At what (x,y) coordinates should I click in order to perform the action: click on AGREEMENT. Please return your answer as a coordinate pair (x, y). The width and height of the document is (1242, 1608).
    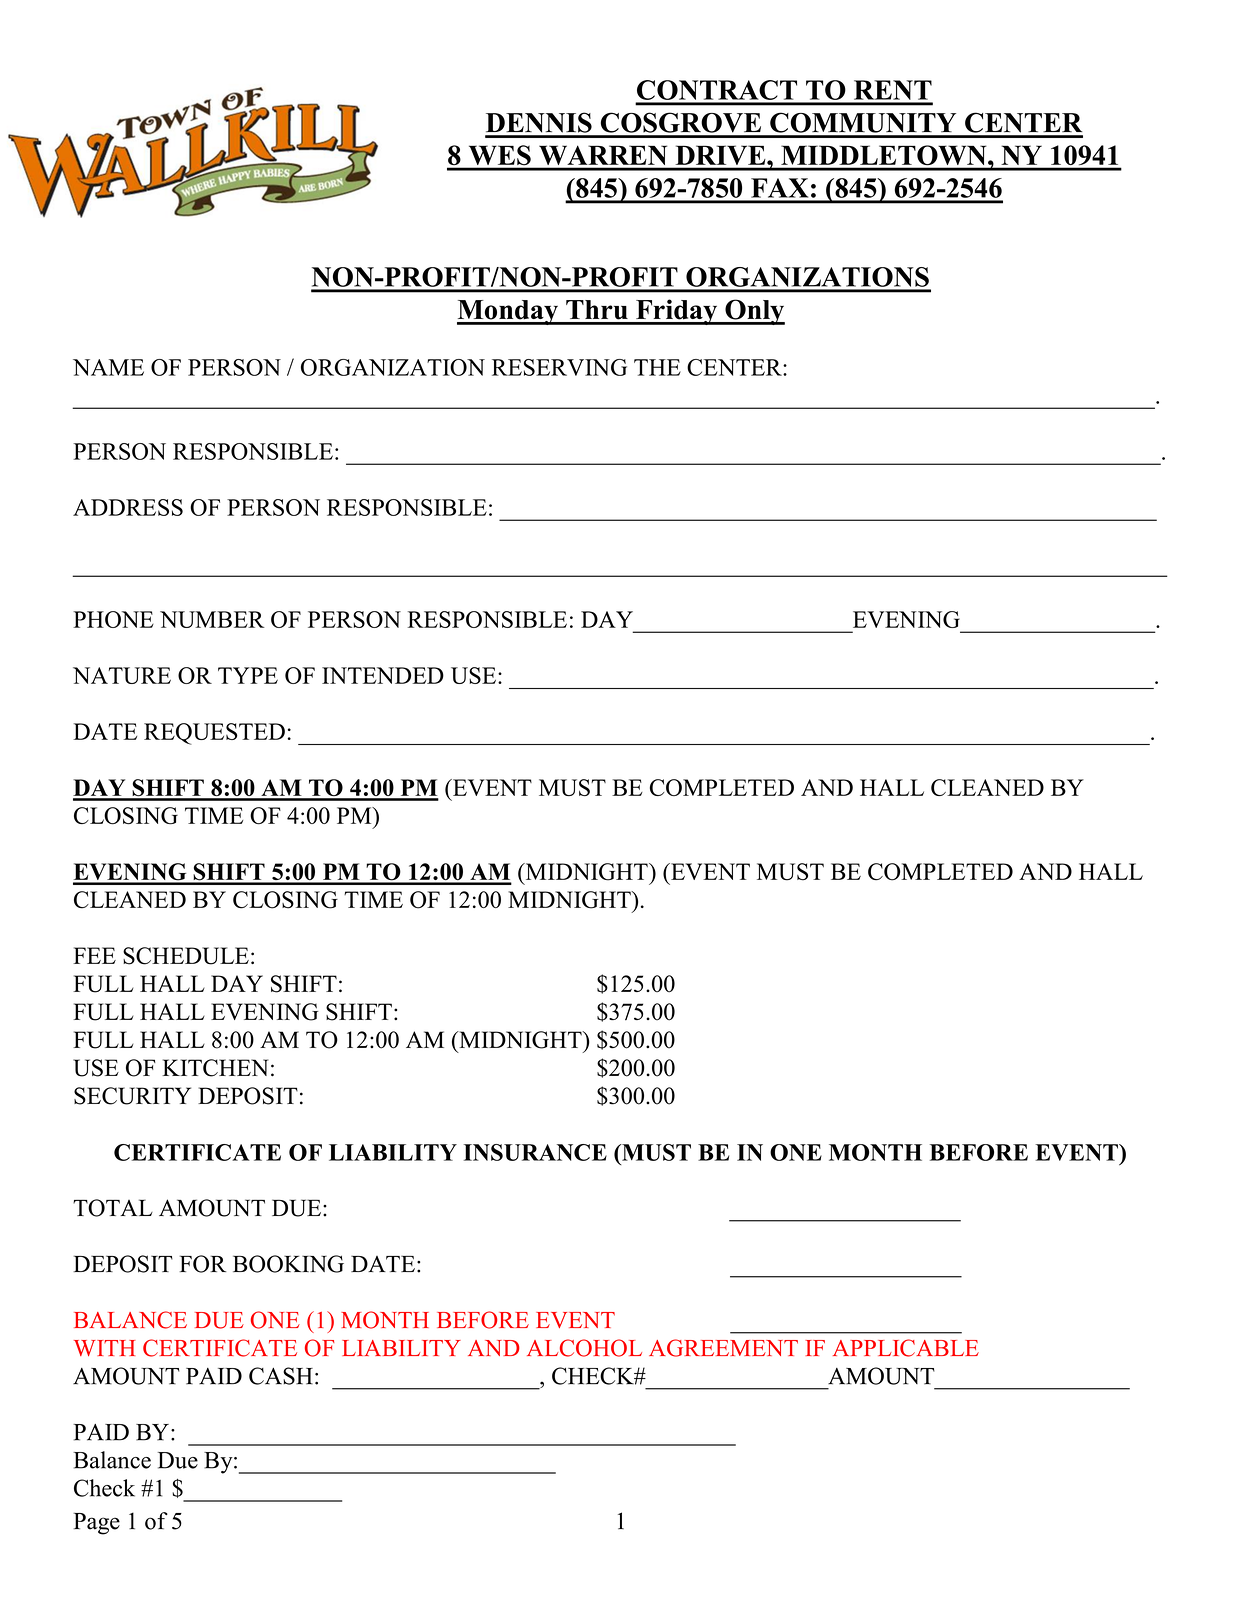
    Looking at the image, I should click on (723, 1348).
